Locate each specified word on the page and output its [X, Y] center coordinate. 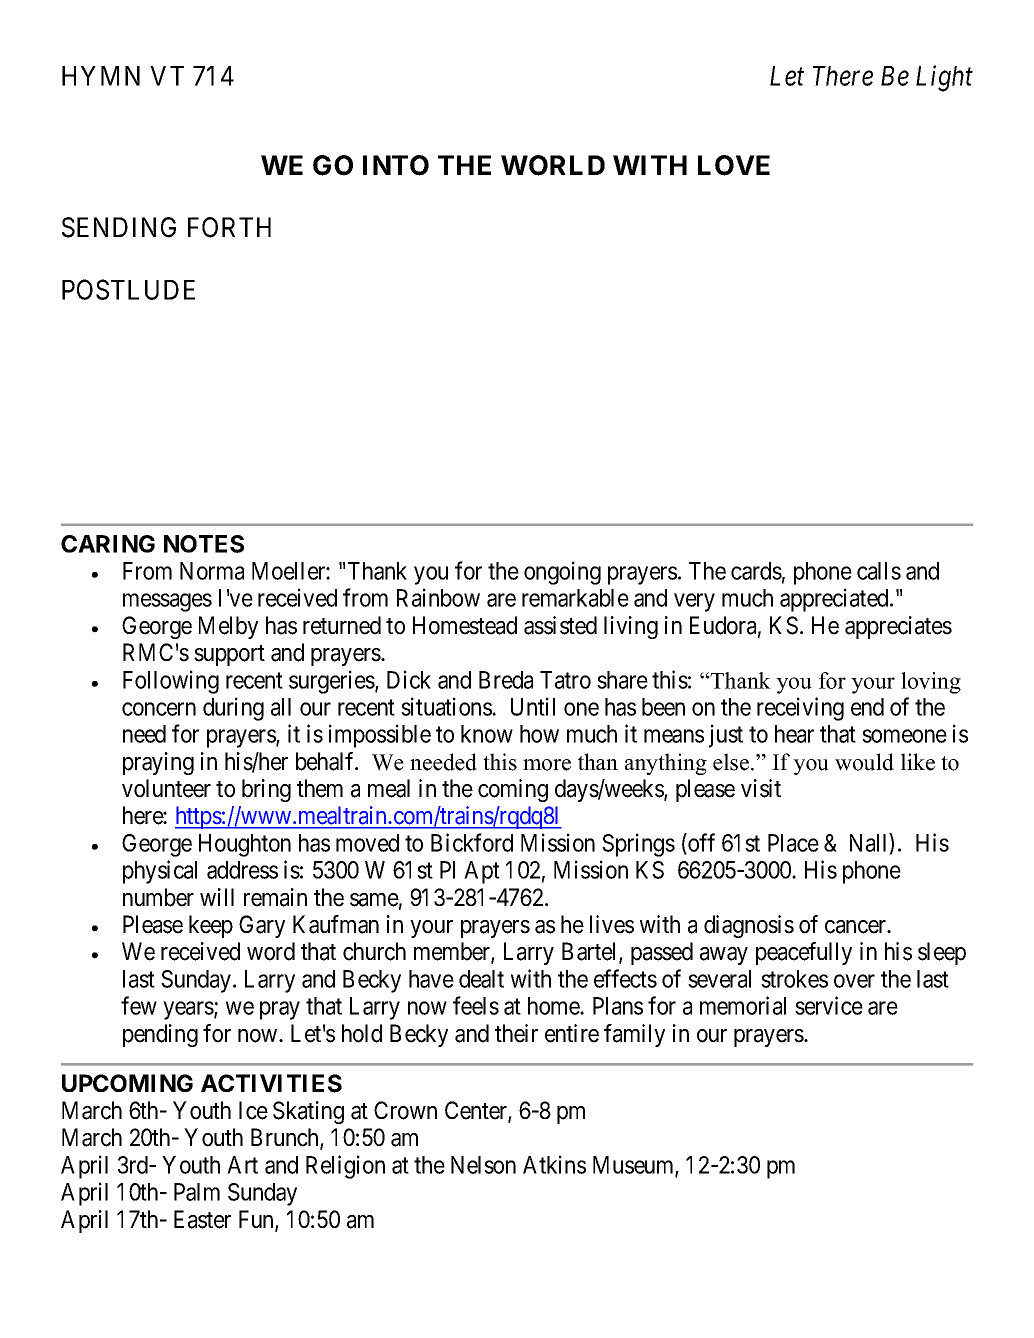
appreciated [835, 600]
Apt [482, 872]
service [829, 1005]
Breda [506, 680]
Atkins [554, 1164]
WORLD [553, 165]
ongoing [562, 573]
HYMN [101, 76]
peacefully [804, 953]
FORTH [229, 227]
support [229, 655]
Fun [257, 1220]
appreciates [898, 627]
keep [211, 926]
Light [944, 78]
